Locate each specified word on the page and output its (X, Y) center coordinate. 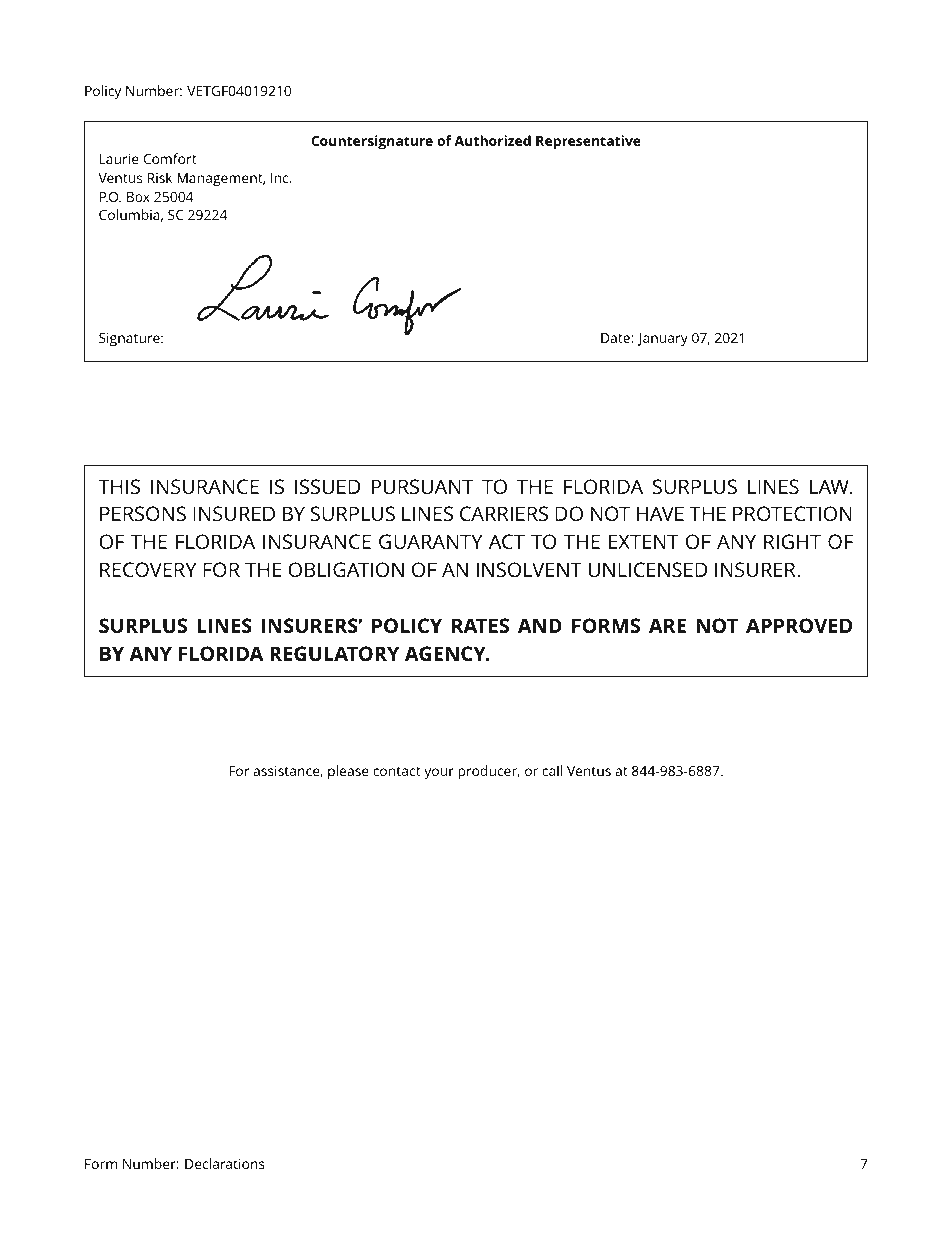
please (348, 772)
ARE (667, 625)
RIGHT (792, 541)
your (439, 774)
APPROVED (799, 625)
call (552, 770)
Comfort (170, 158)
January (663, 340)
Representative (588, 142)
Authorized (492, 140)
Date (616, 338)
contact (397, 771)
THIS (119, 486)
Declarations (225, 1163)
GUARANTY (430, 541)
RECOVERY (148, 569)
